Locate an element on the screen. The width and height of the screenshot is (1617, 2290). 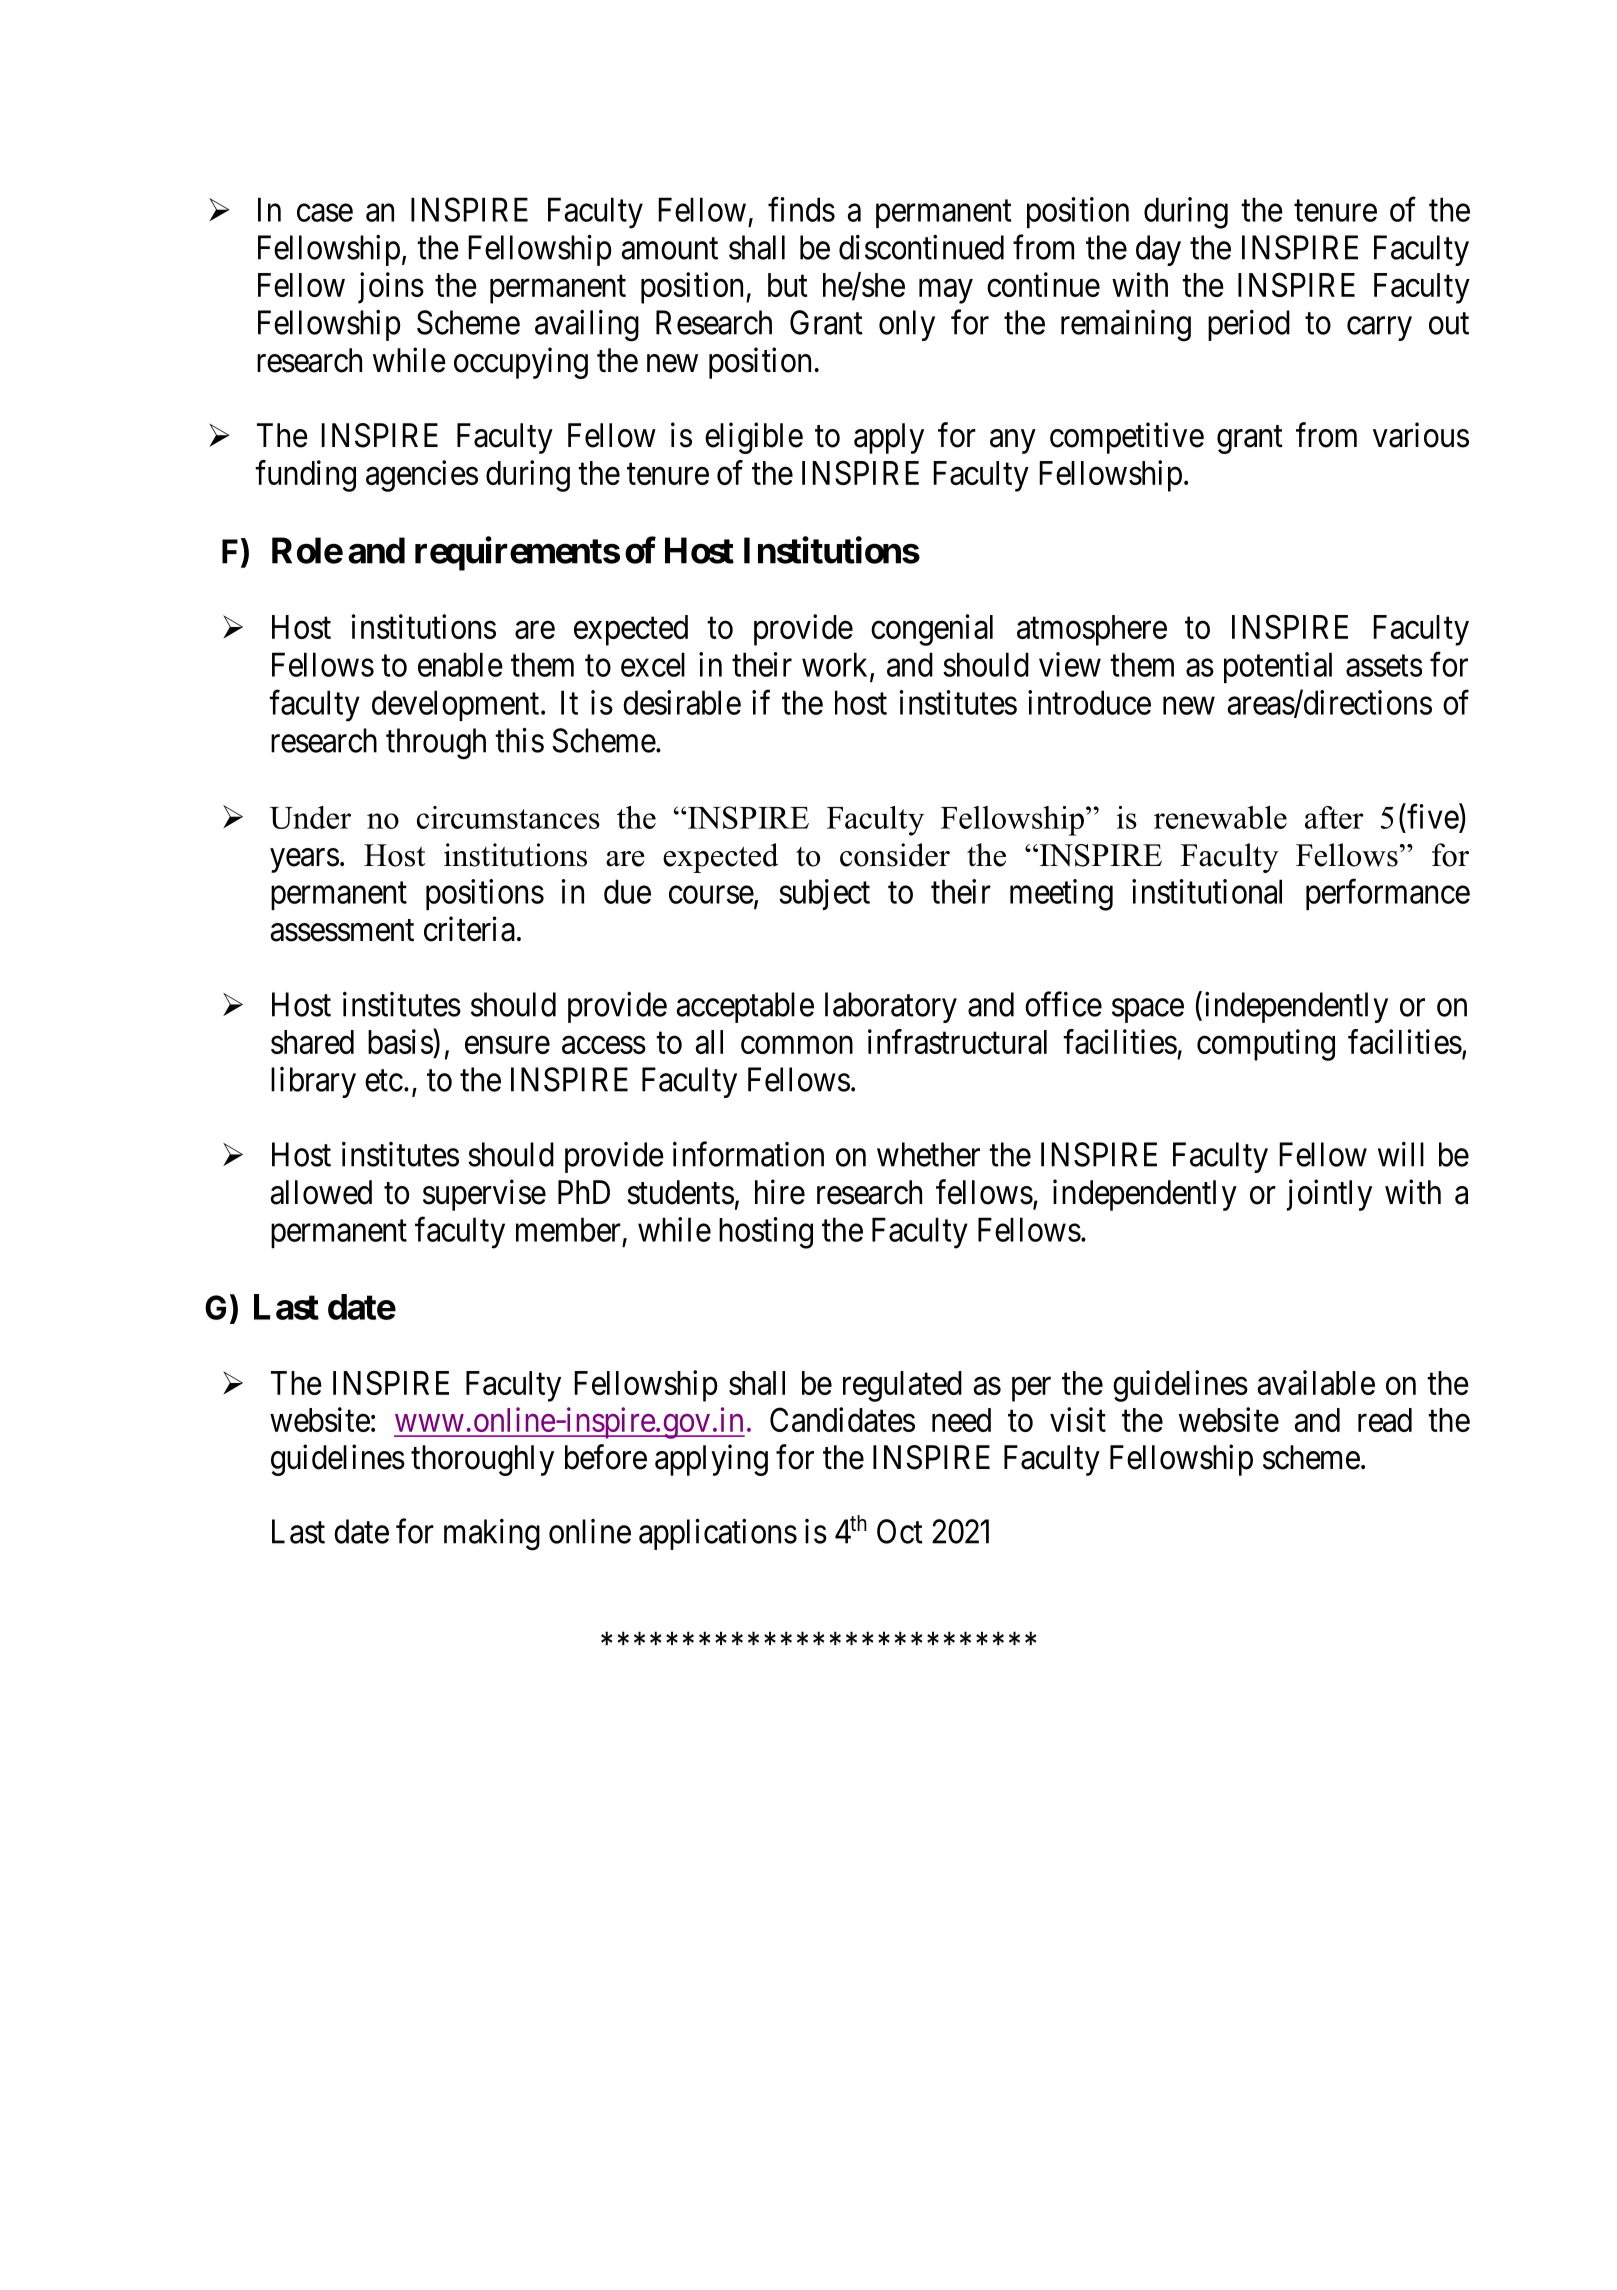
availing is located at coordinates (587, 326).
